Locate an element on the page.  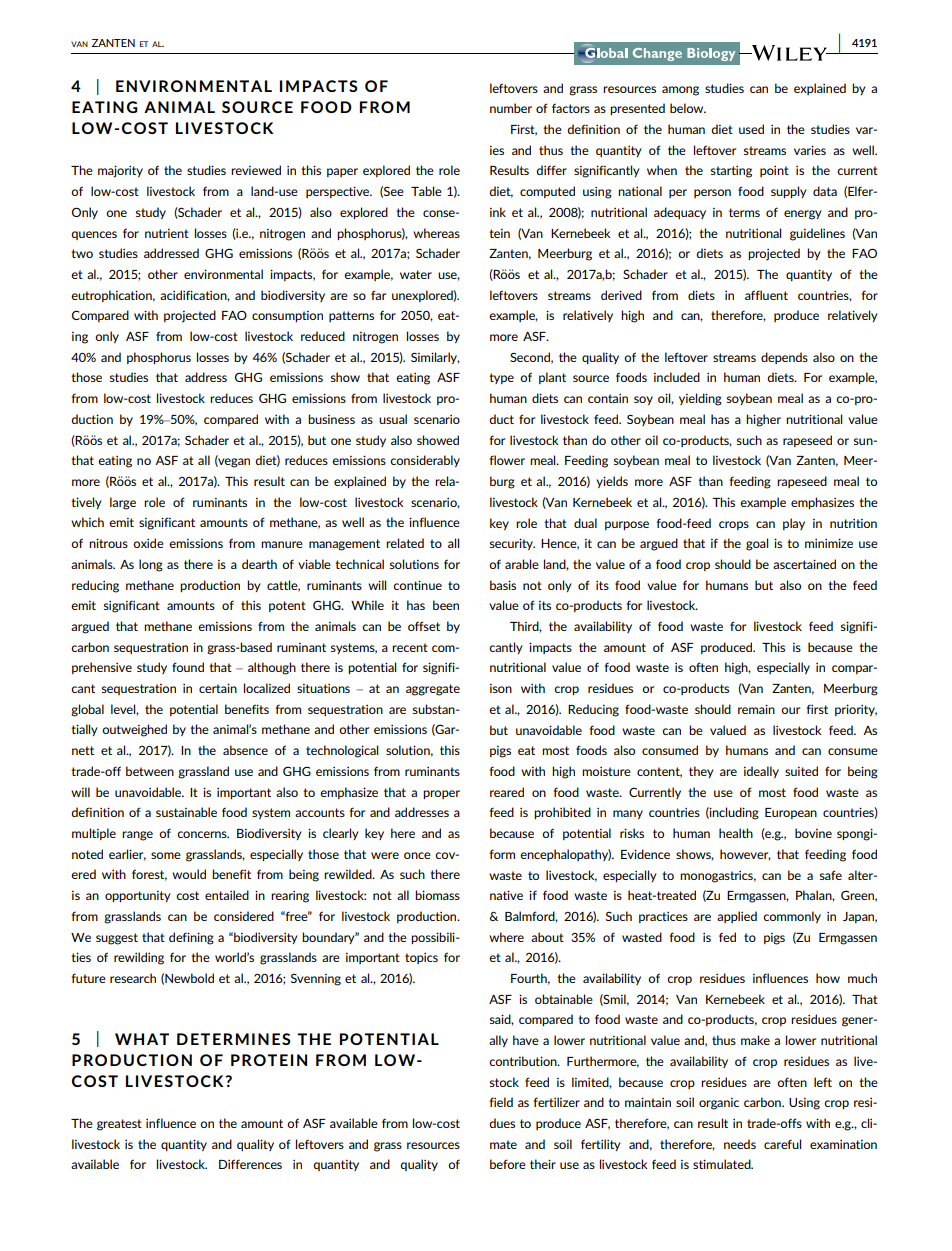
remain is located at coordinates (756, 709).
